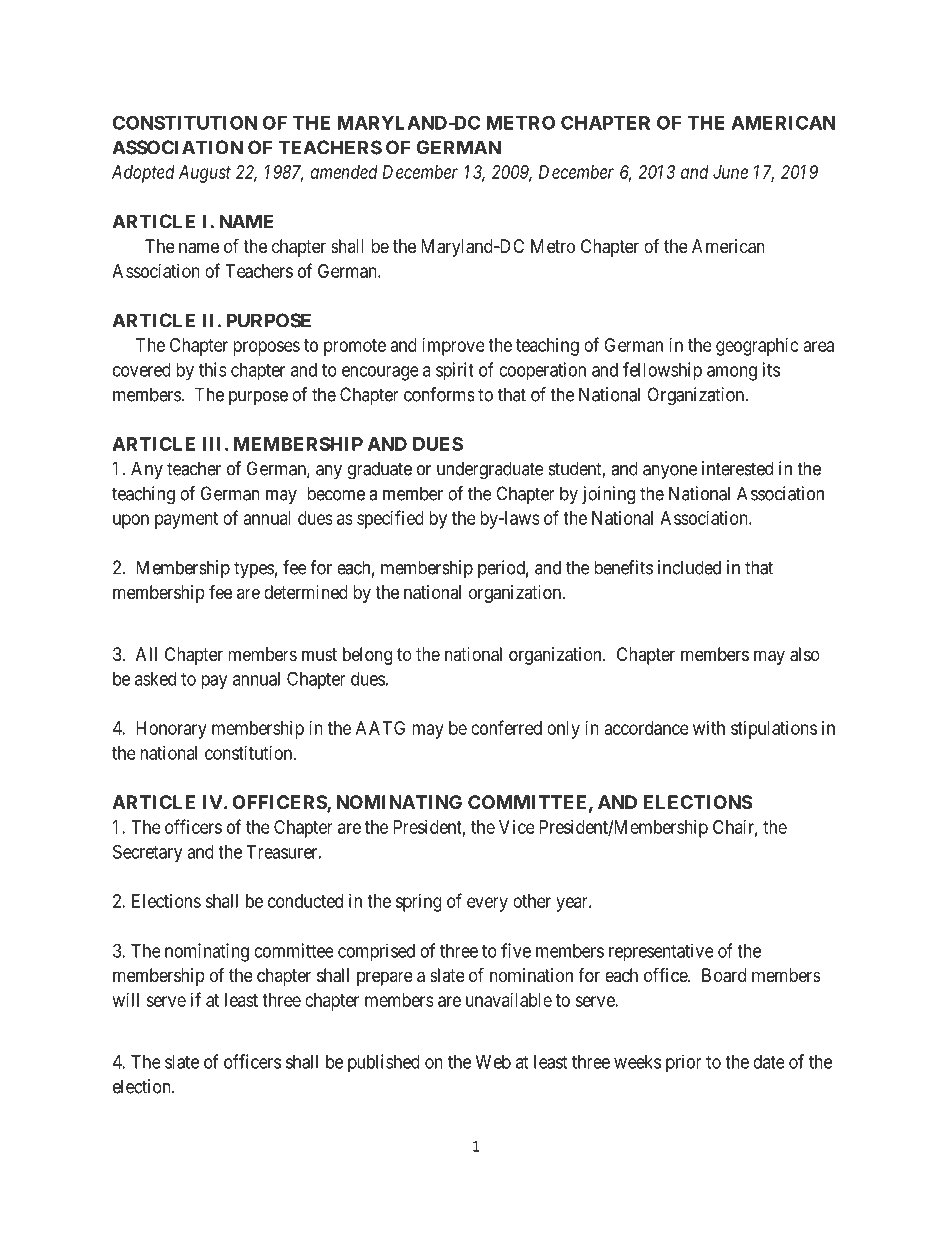 The height and width of the document is (1233, 952). What do you see at coordinates (769, 1062) in the document?
I see `date` at bounding box center [769, 1062].
